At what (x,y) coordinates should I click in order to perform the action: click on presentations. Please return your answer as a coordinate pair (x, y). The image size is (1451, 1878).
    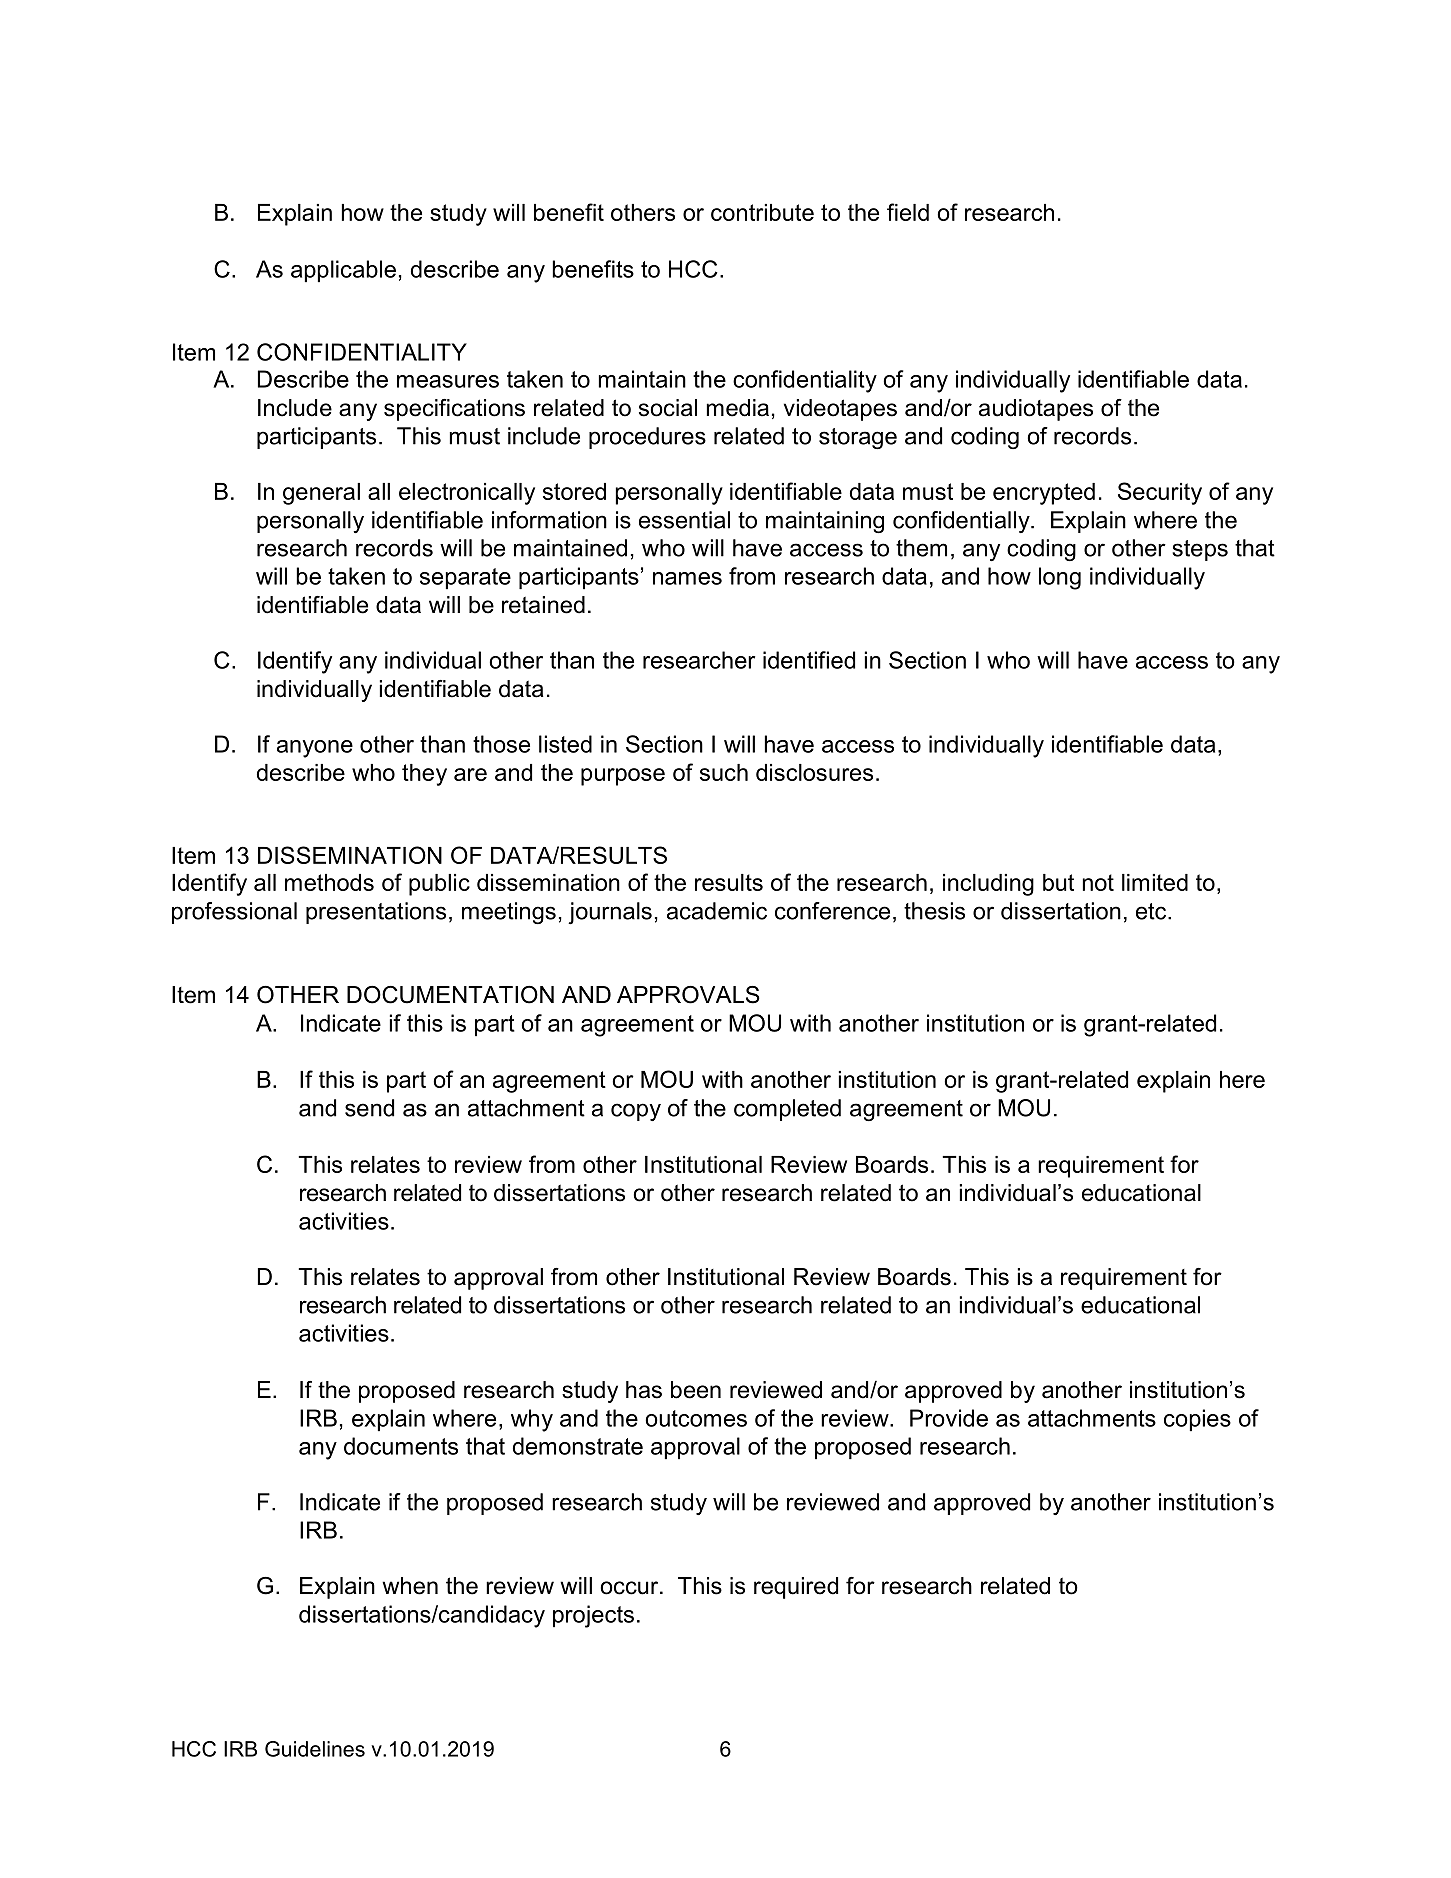
    Looking at the image, I should click on (376, 913).
